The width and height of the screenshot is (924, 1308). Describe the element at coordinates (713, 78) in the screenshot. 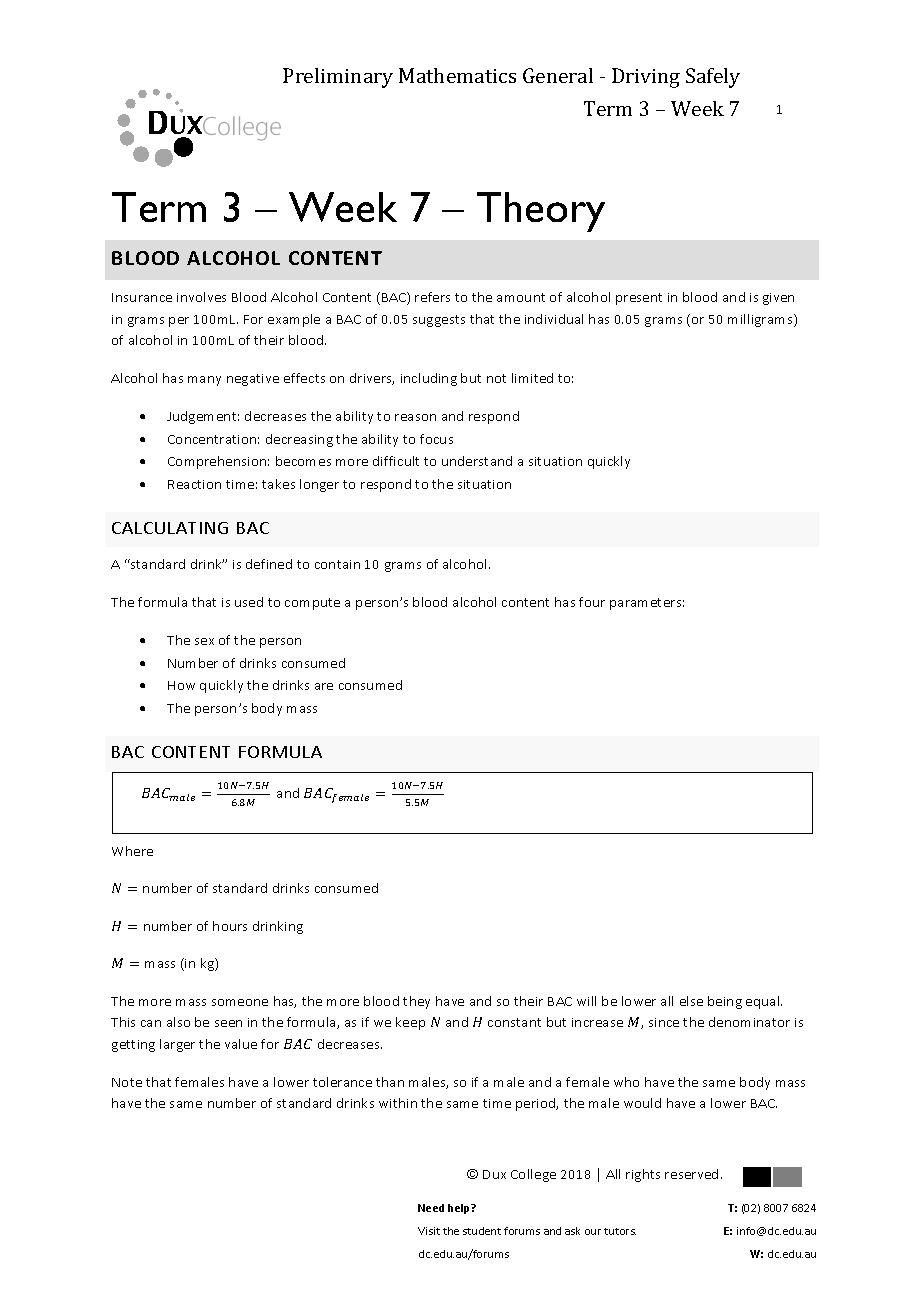

I see `Safely` at that location.
